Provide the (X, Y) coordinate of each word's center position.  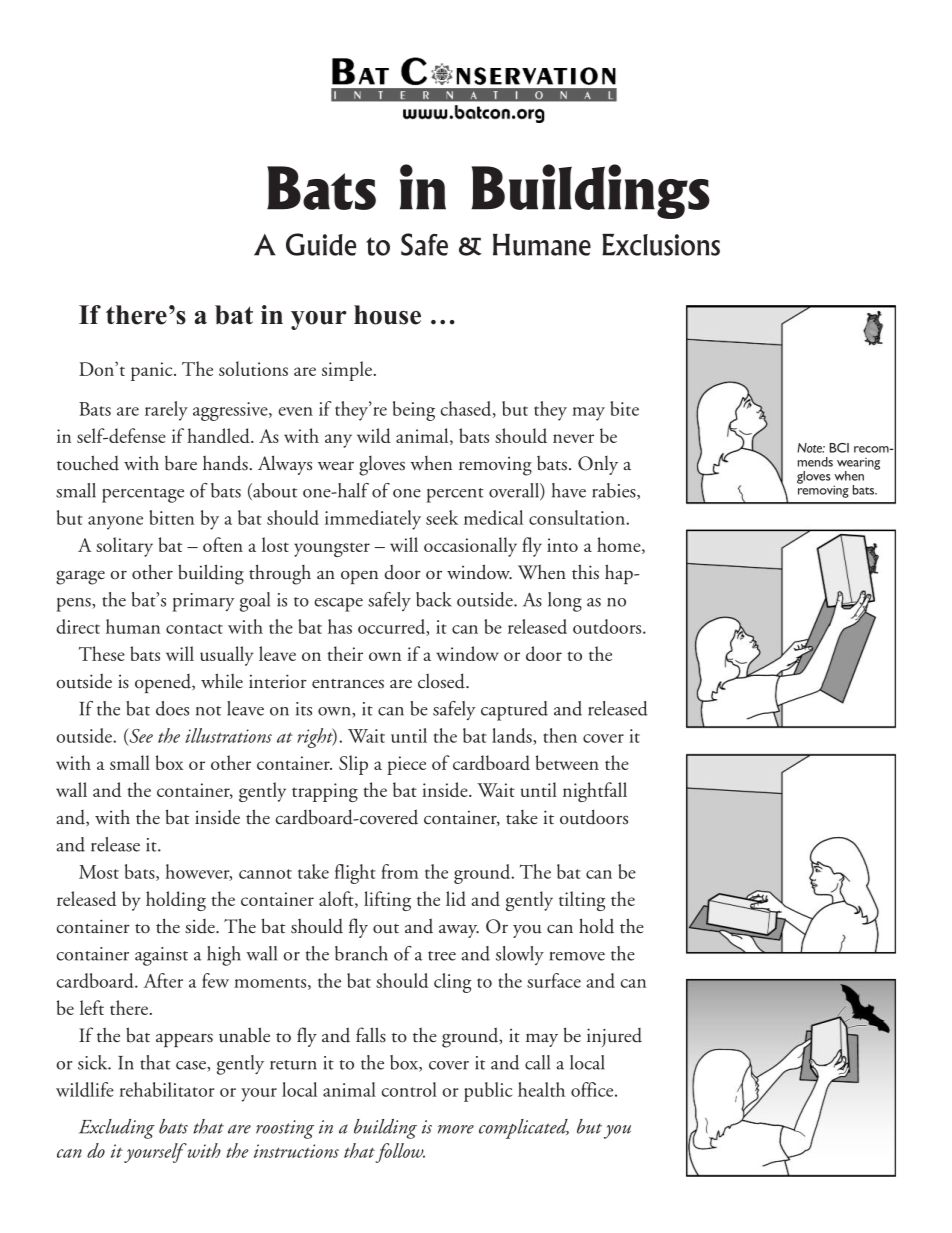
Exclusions (661, 245)
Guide (321, 244)
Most (99, 872)
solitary (124, 547)
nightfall (595, 792)
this (585, 572)
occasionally (470, 547)
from (400, 871)
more (456, 1129)
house (387, 315)
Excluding (117, 1129)
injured (614, 1037)
